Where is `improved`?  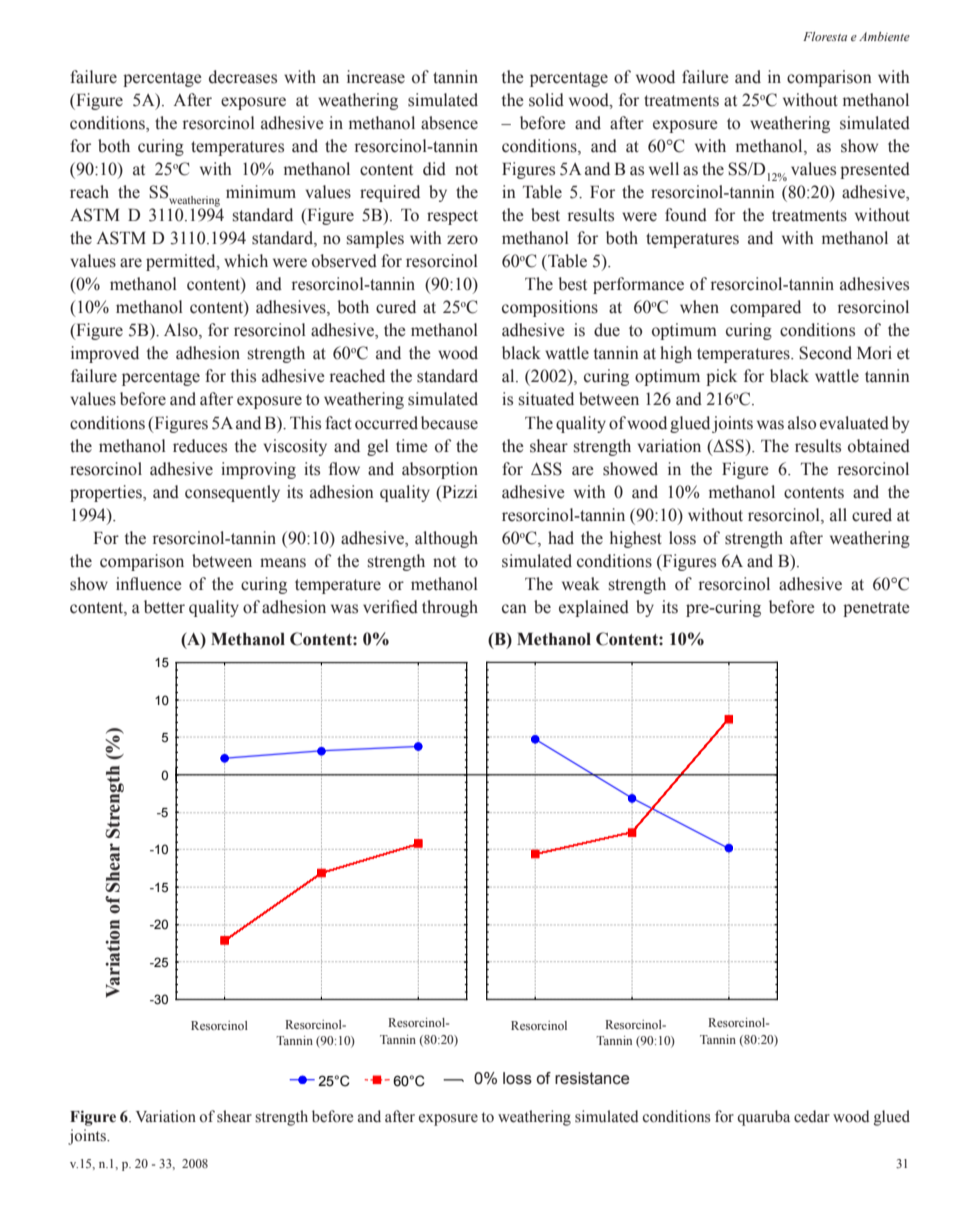
improved is located at coordinates (105, 354).
